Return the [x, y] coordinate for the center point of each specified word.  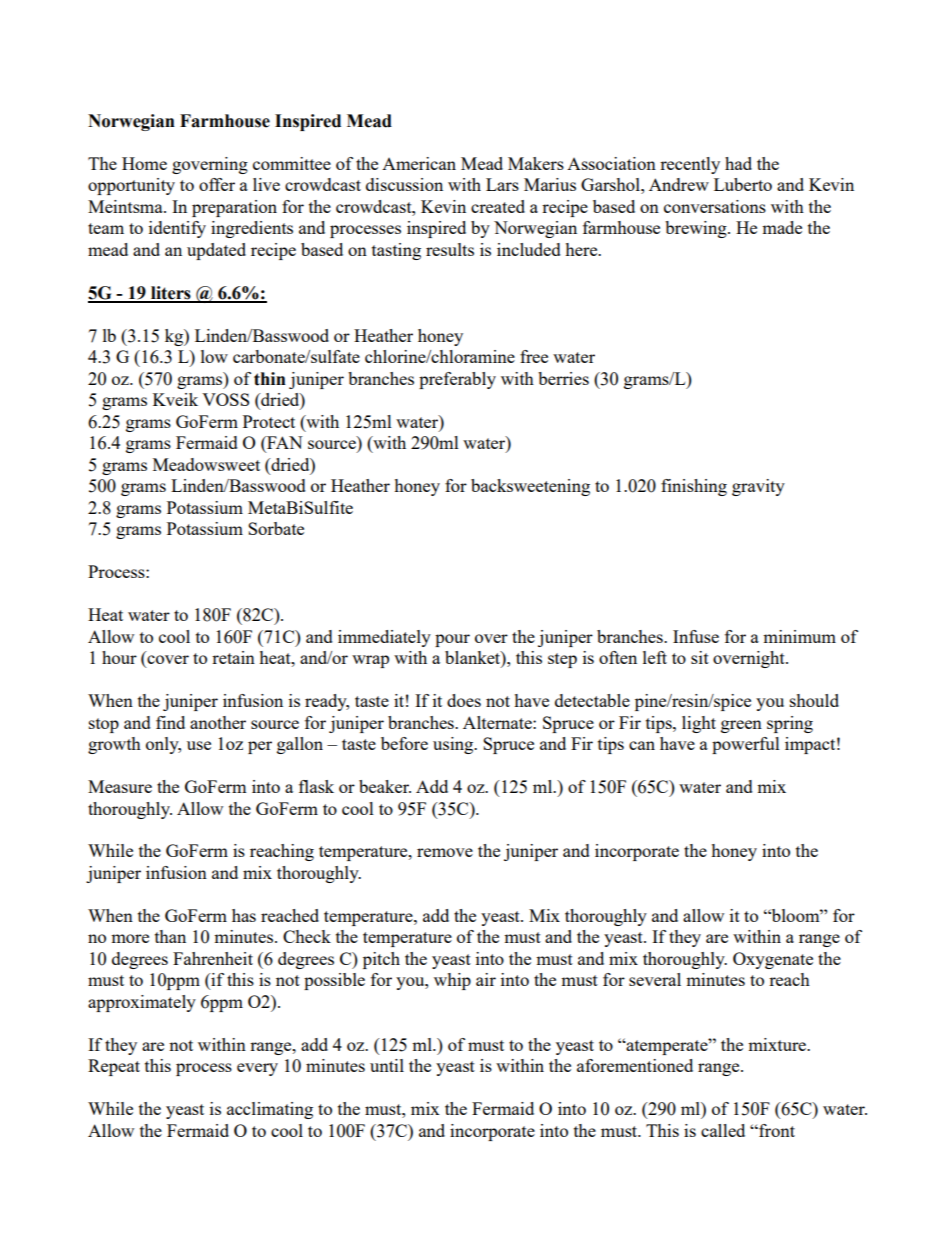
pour [452, 640]
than [170, 936]
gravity [758, 487]
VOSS [225, 399]
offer [217, 184]
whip [452, 981]
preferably [457, 380]
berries [563, 378]
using [454, 745]
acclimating [270, 1110]
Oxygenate [773, 960]
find [170, 722]
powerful [746, 745]
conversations [715, 206]
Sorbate [276, 528]
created [498, 206]
